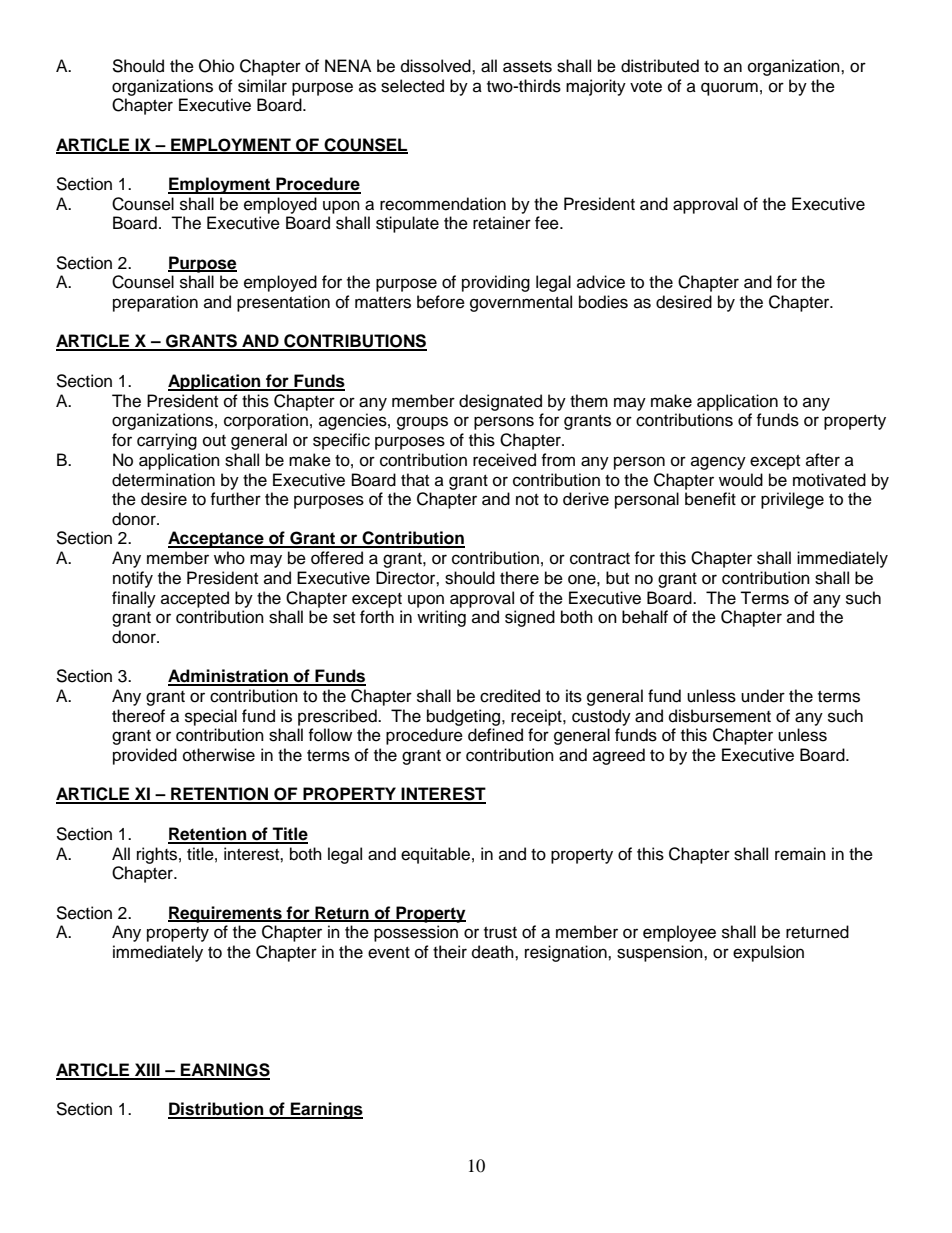 This screenshot has width=952, height=1233. I want to click on quorum, so click(729, 89).
